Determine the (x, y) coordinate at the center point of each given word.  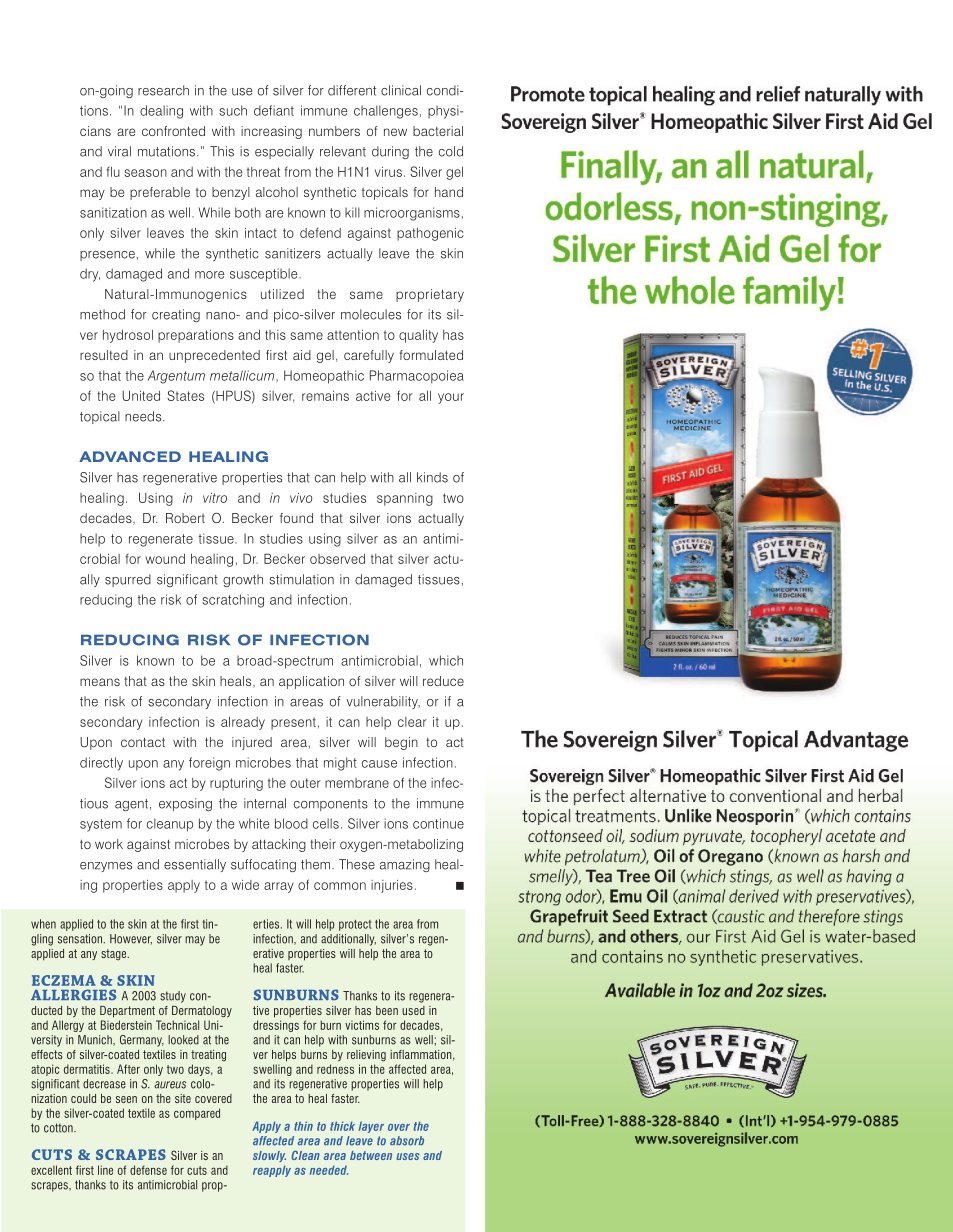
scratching (233, 601)
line (105, 1170)
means (100, 682)
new (395, 132)
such (233, 110)
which (446, 660)
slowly (269, 1156)
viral (119, 151)
